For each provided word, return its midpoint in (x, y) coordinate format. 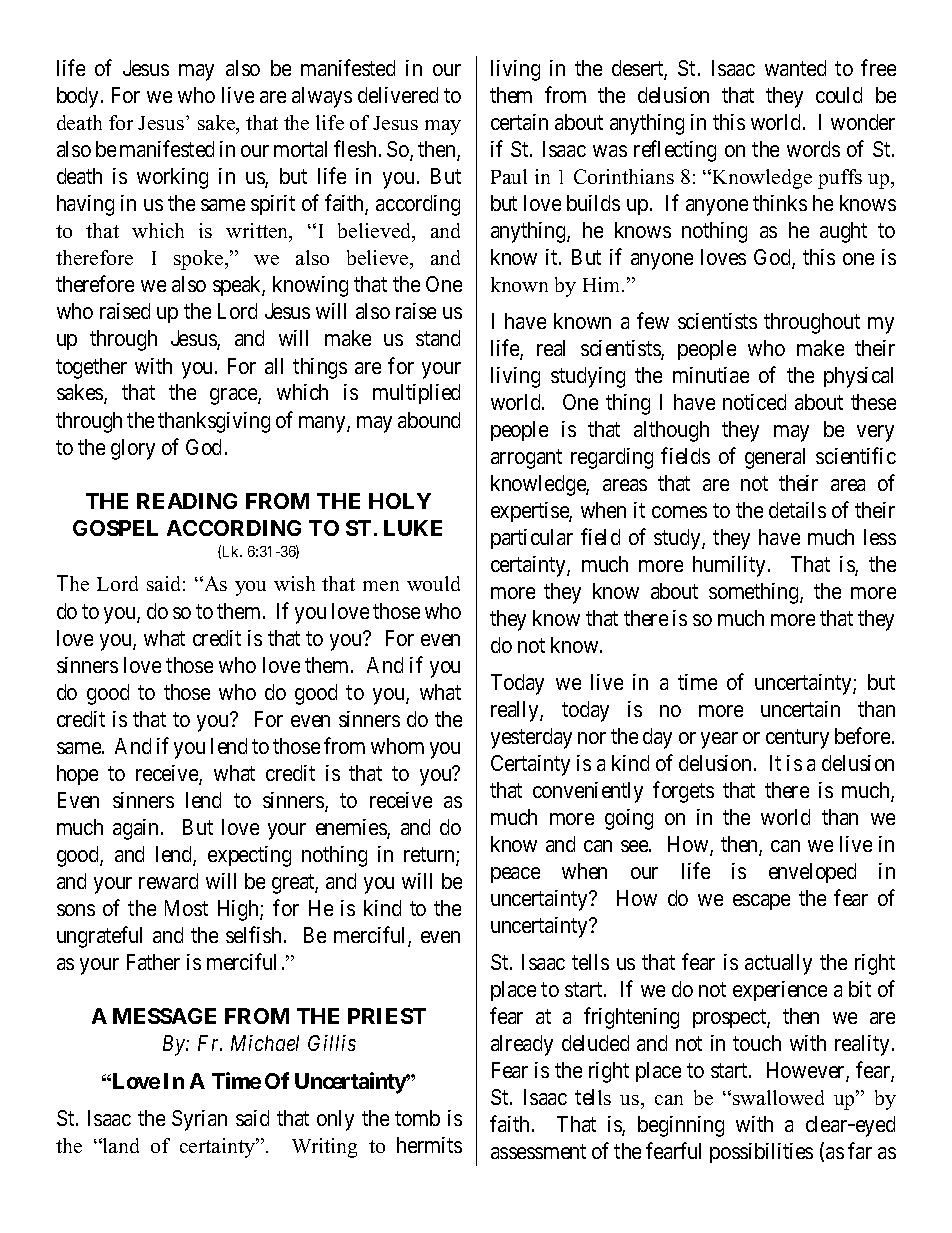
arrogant (526, 459)
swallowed (778, 1097)
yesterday (531, 738)
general (775, 458)
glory (133, 449)
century (797, 739)
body (77, 97)
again (137, 829)
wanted (795, 68)
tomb (417, 1118)
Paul (509, 176)
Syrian (199, 1120)
